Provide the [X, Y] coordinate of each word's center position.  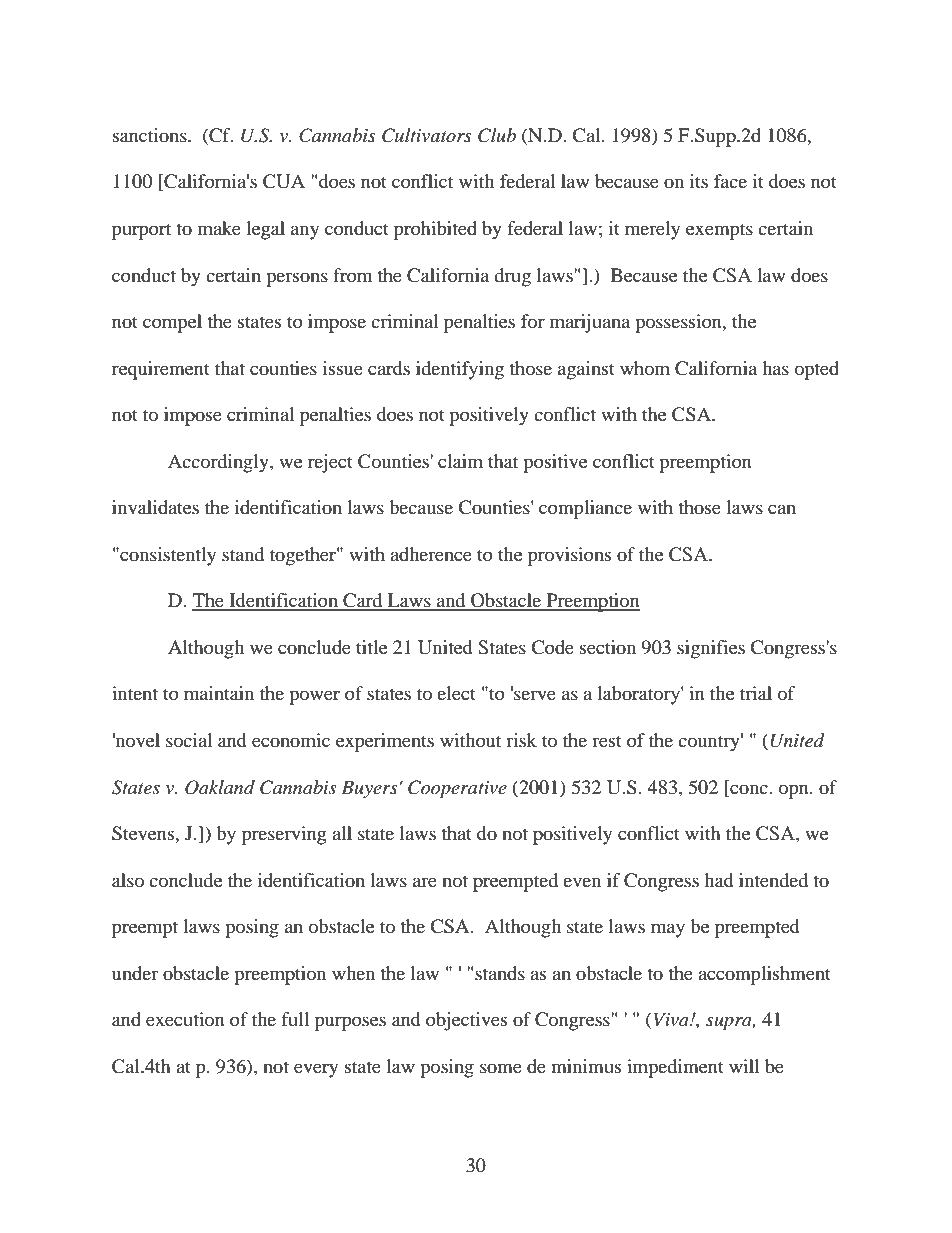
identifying [460, 370]
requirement [161, 370]
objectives [466, 1021]
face [730, 181]
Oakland [220, 787]
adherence [431, 554]
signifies [711, 649]
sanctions [151, 135]
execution [185, 1019]
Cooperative [457, 789]
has [775, 368]
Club [497, 135]
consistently [167, 556]
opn [795, 791]
